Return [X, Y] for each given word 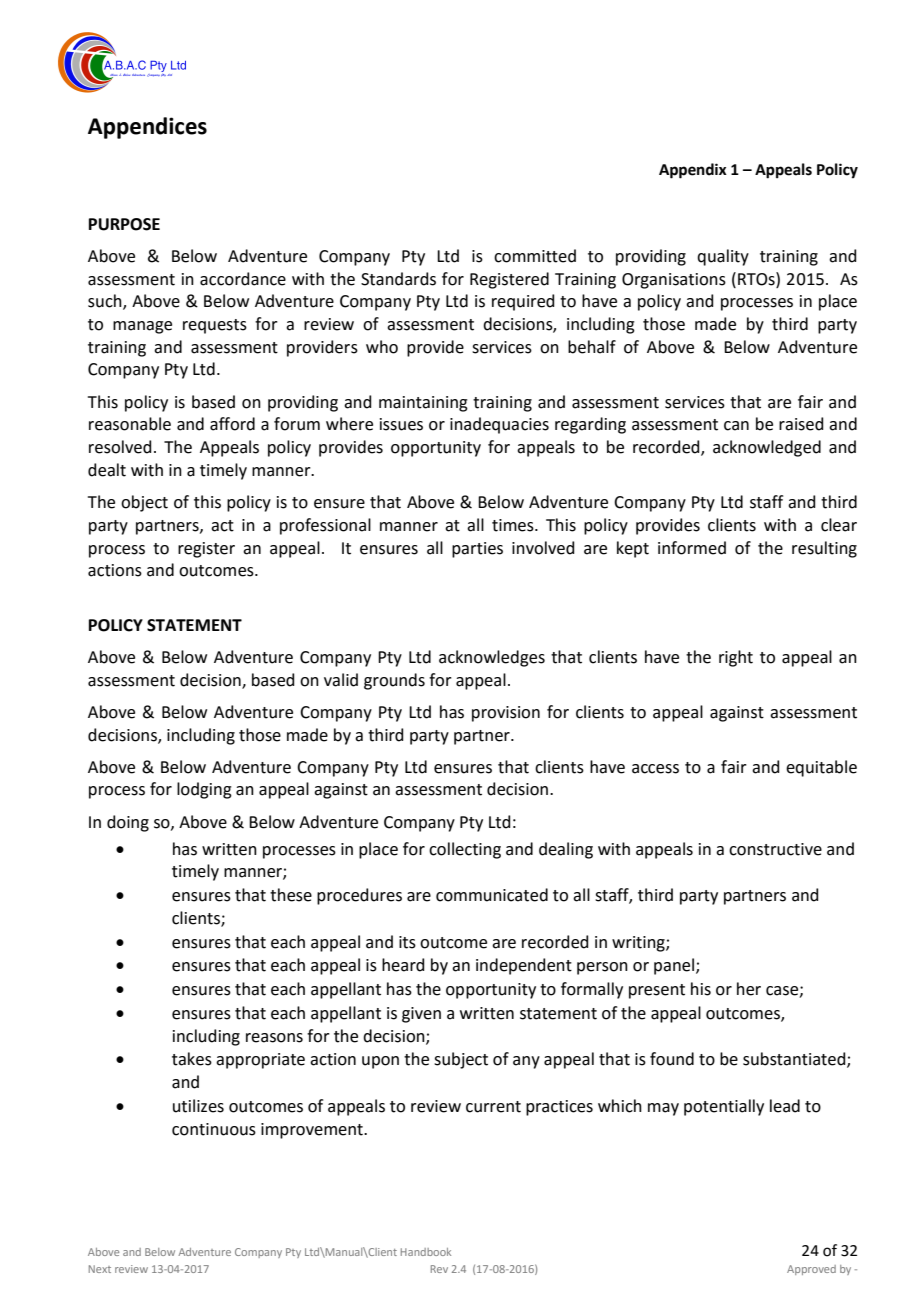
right [736, 658]
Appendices [147, 128]
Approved [811, 1270]
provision [506, 714]
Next [100, 1269]
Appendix [693, 171]
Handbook [426, 1252]
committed [535, 256]
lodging [204, 790]
